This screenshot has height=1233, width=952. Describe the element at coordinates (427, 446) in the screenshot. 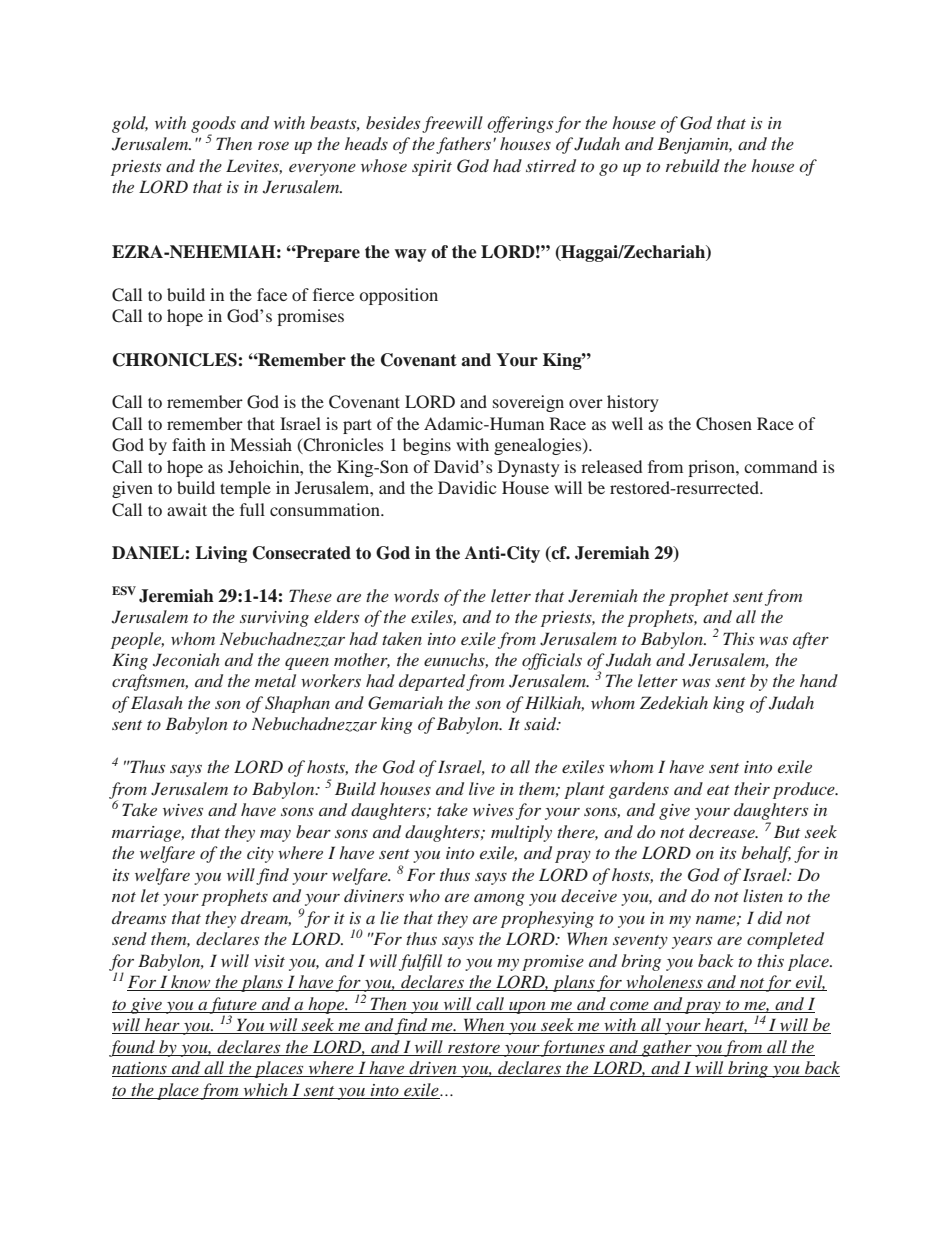

I see `begins` at that location.
